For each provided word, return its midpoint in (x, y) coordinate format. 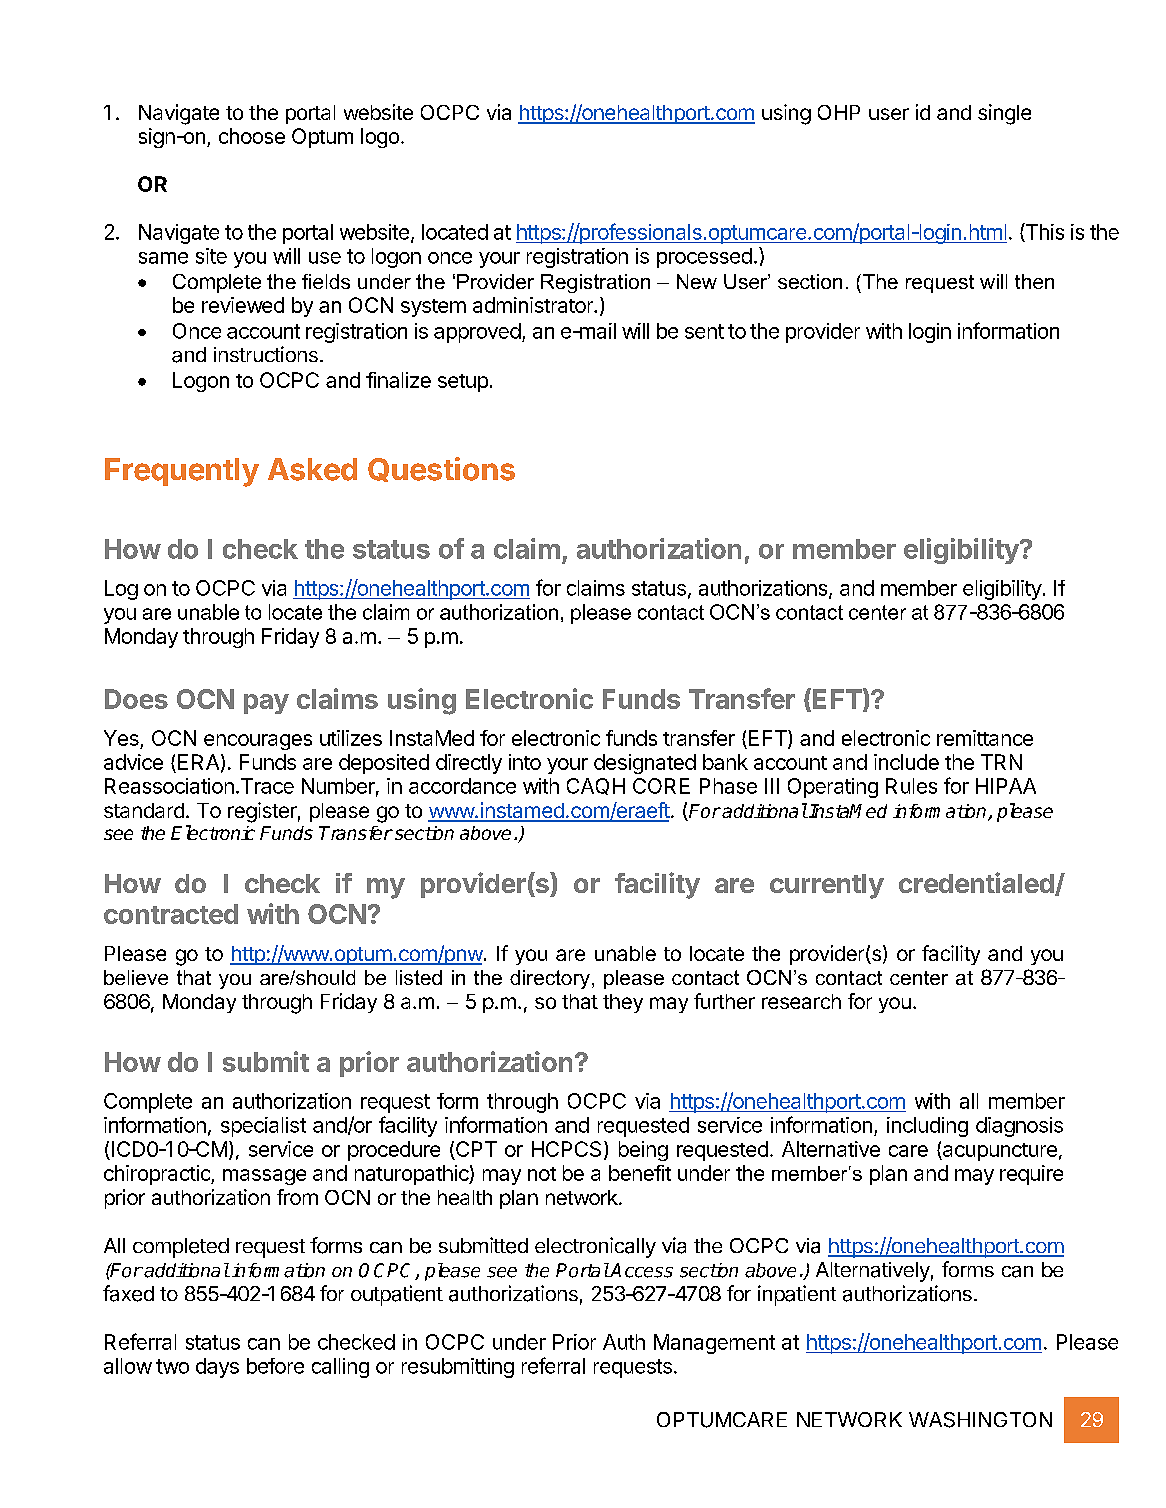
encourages (258, 742)
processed (704, 258)
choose (252, 136)
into (525, 762)
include (906, 762)
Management (714, 1344)
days (217, 1368)
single (1004, 114)
